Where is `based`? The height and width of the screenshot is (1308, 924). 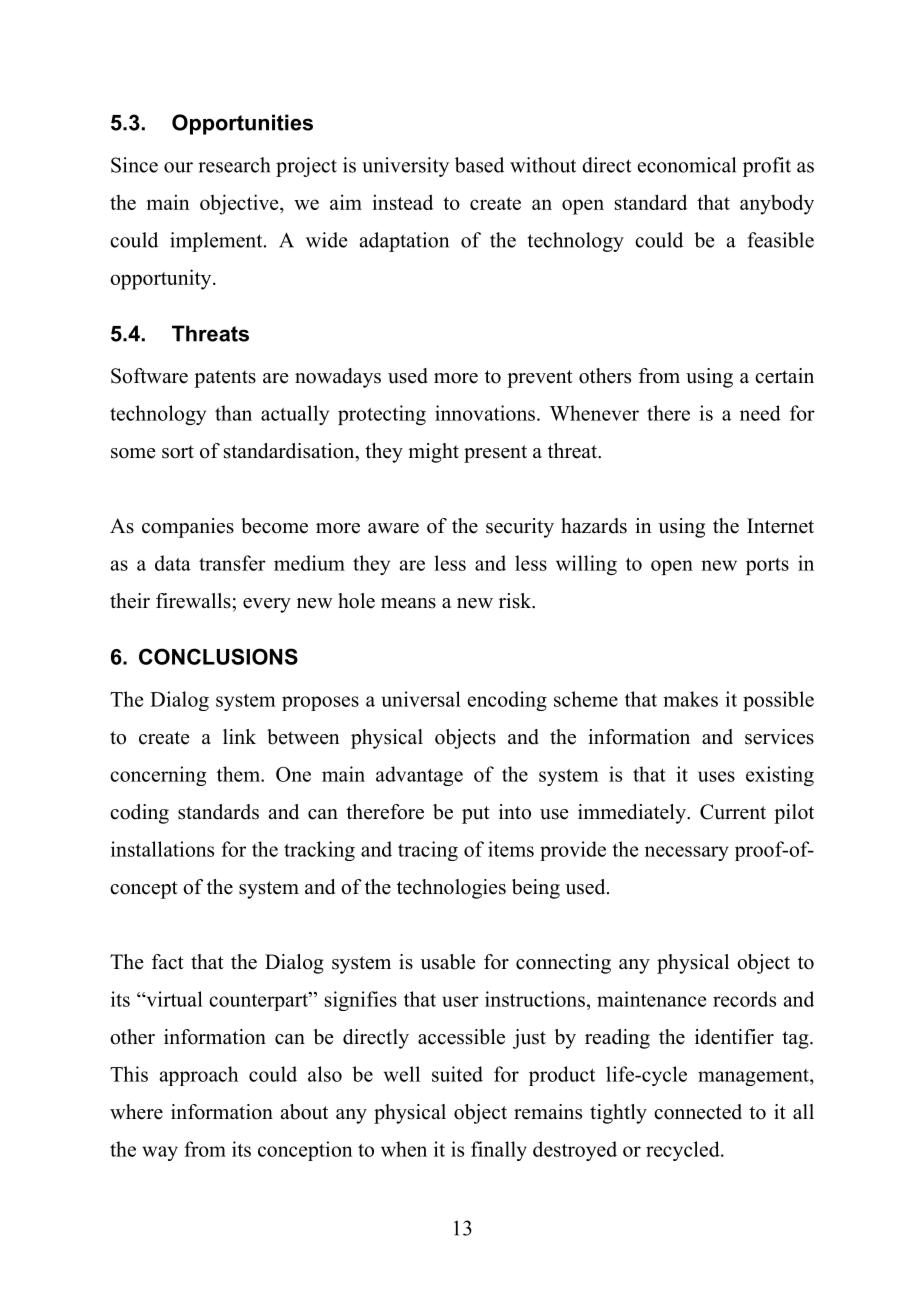
based is located at coordinates (479, 165).
